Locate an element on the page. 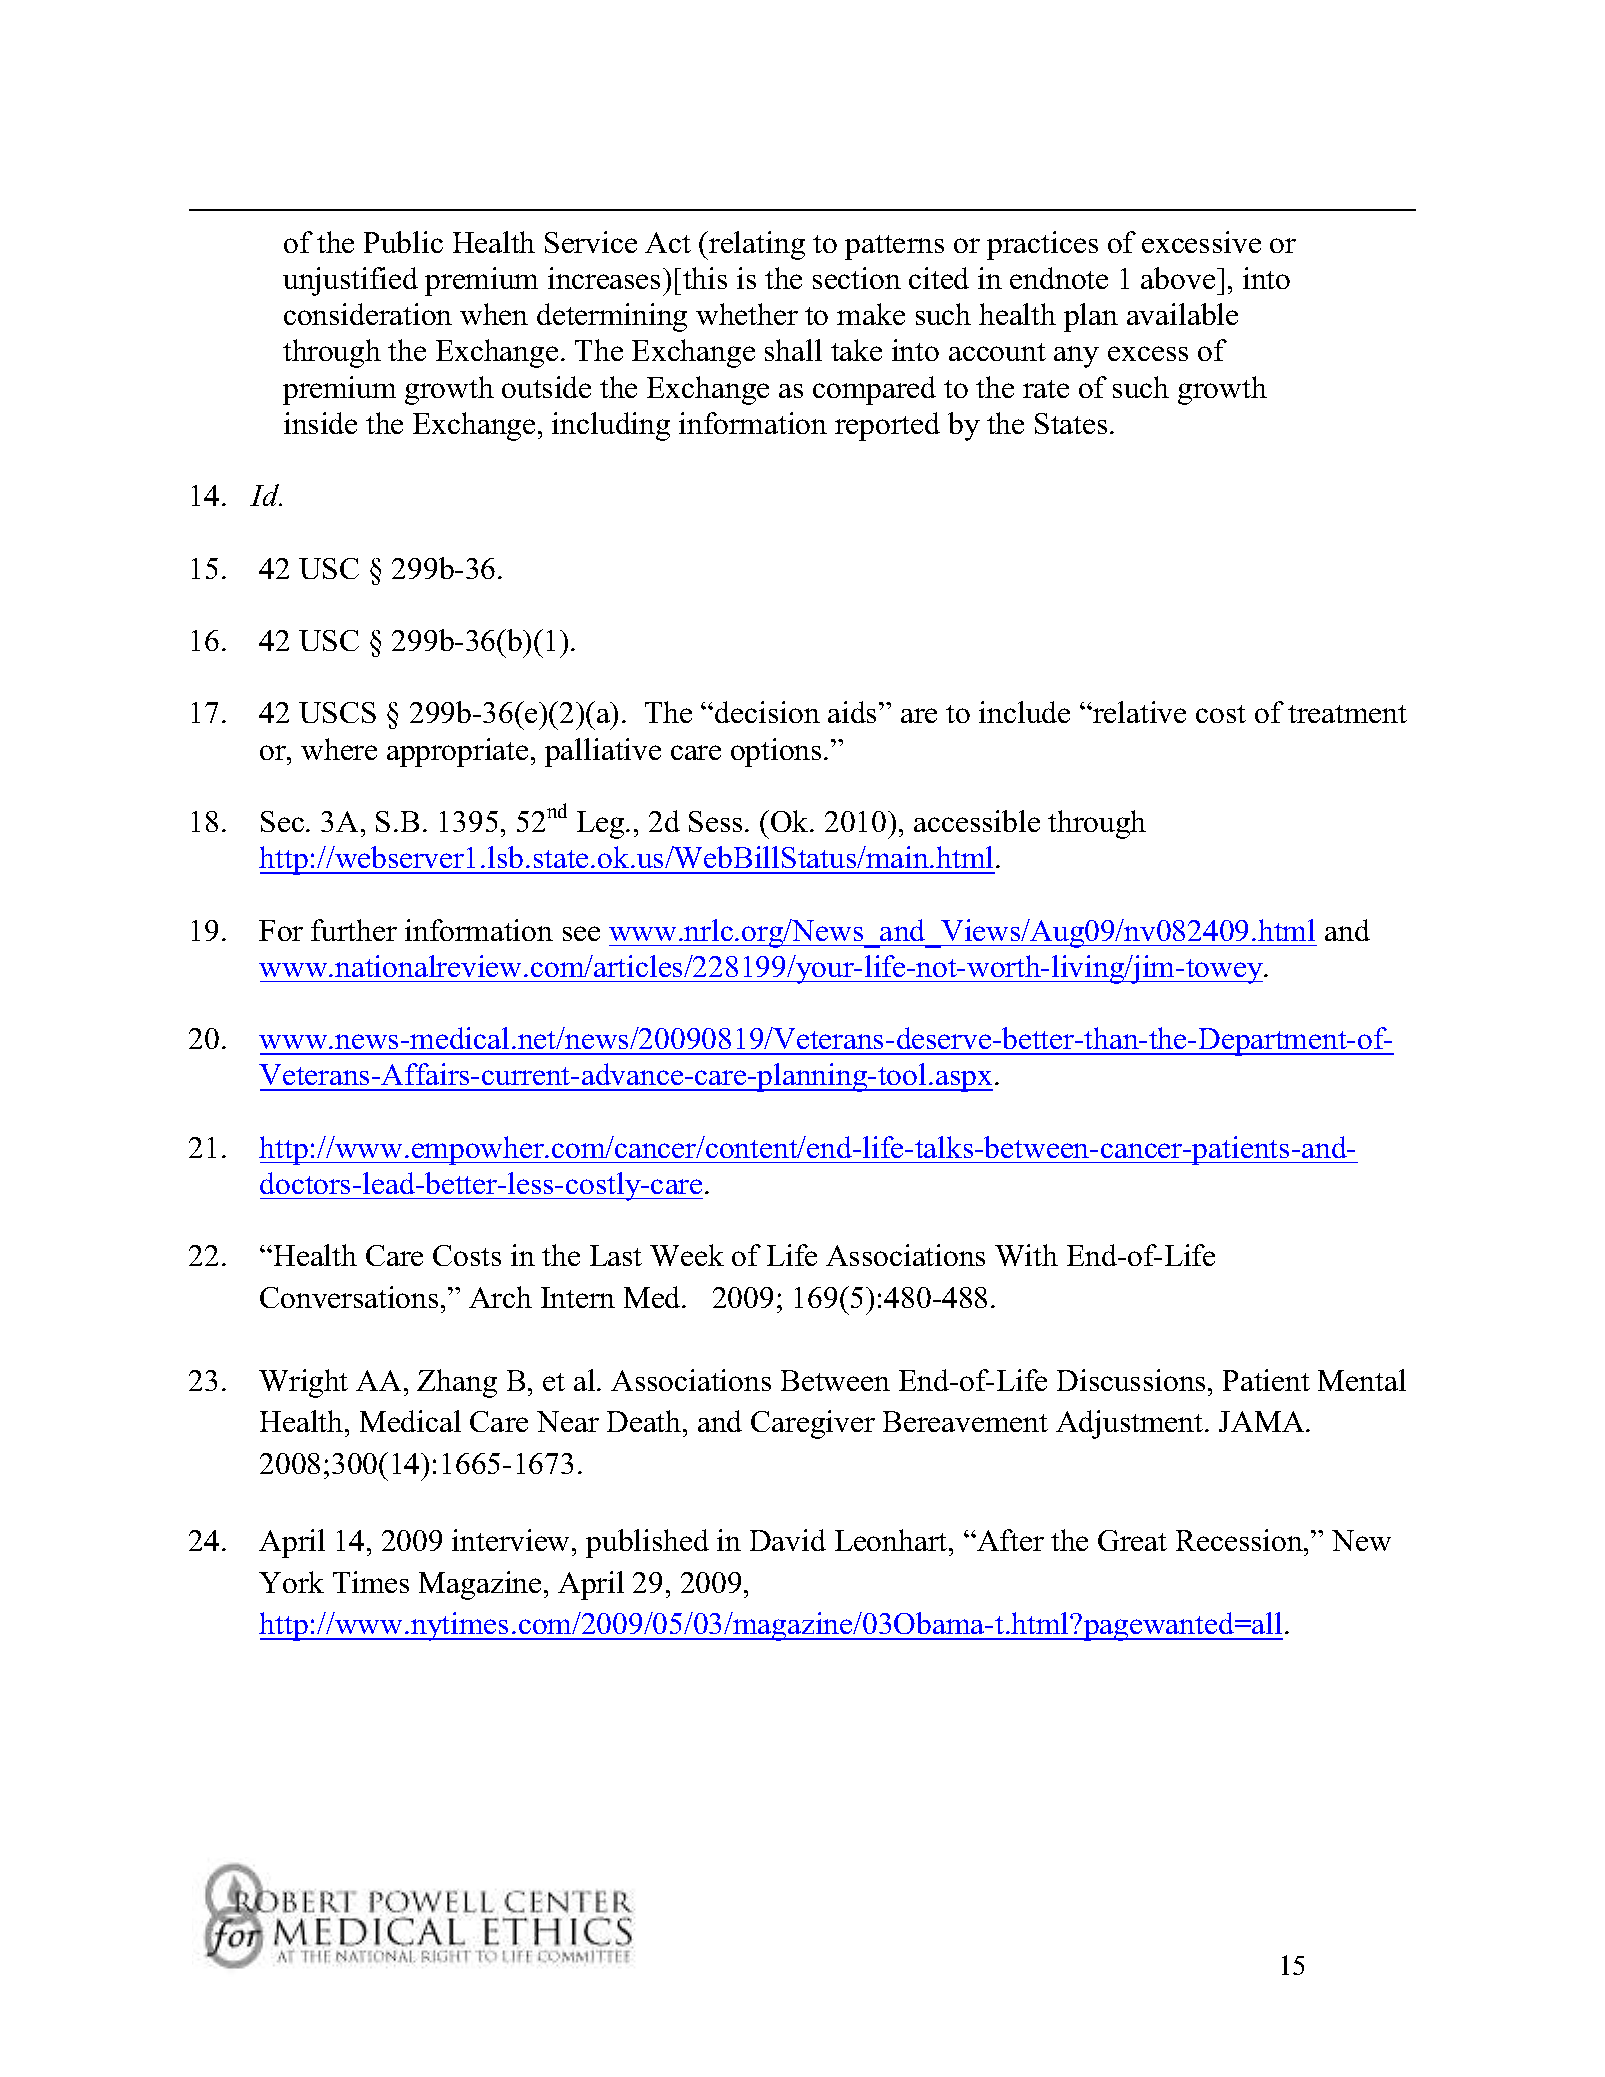 The width and height of the image is (1605, 2077). Week is located at coordinates (687, 1255).
